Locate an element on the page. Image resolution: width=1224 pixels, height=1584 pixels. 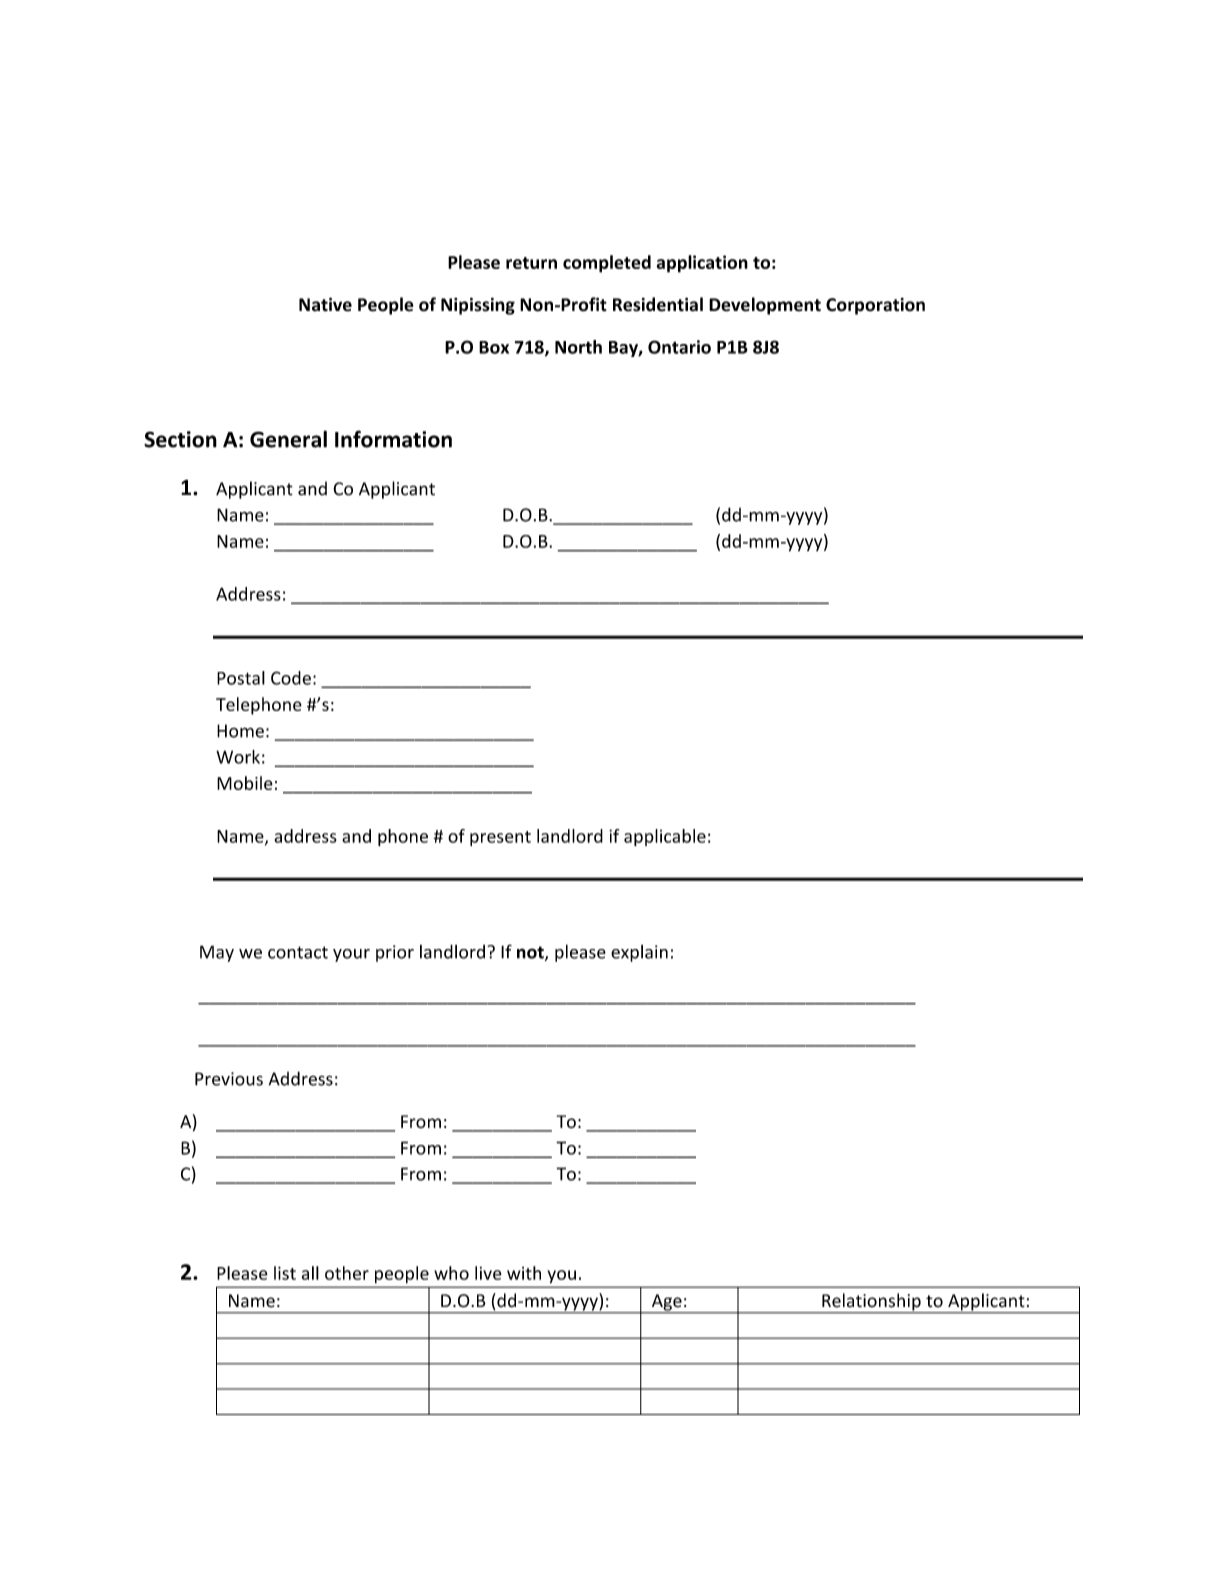
with is located at coordinates (524, 1273).
